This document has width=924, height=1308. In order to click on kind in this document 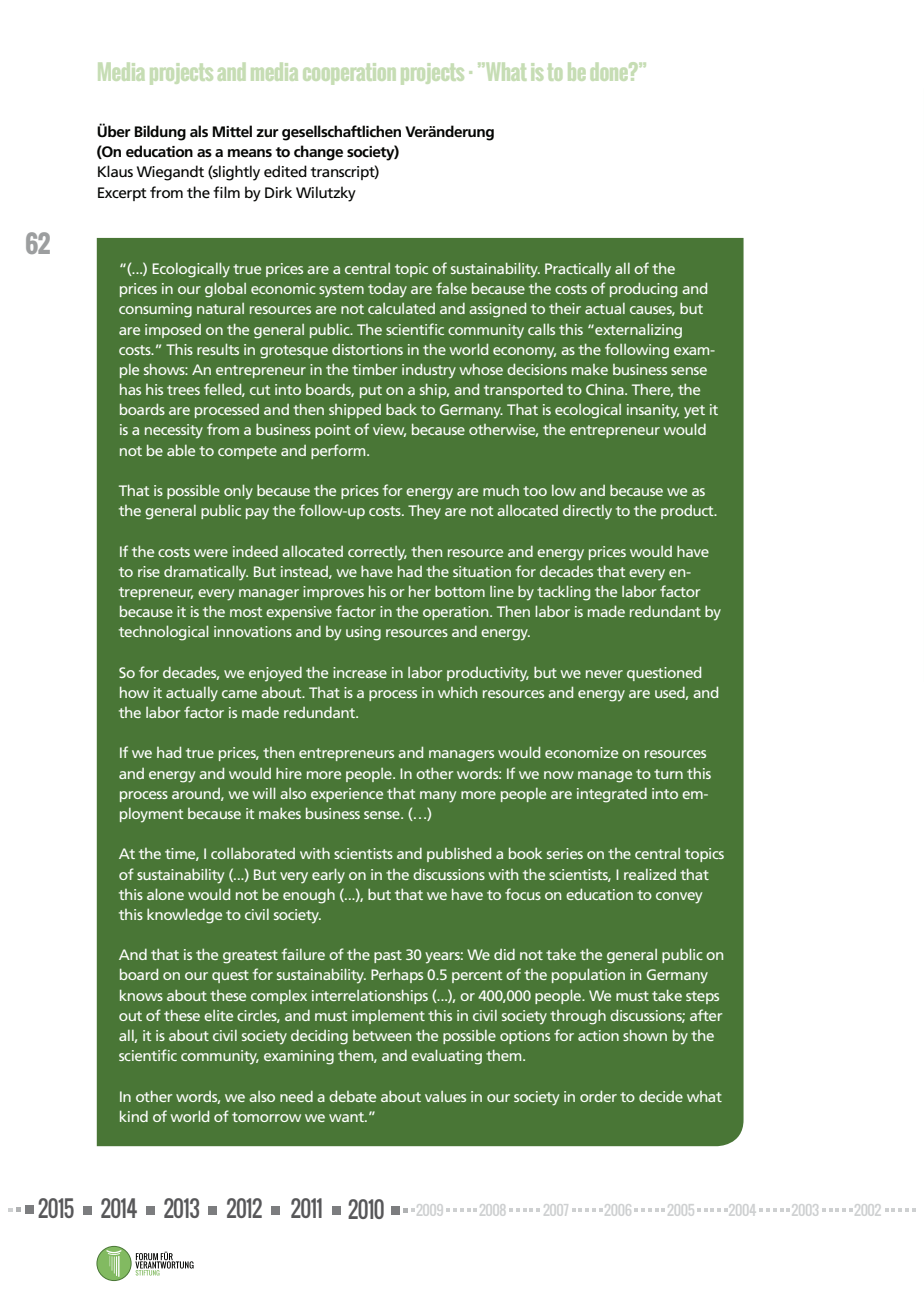, I will do `click(134, 1116)`.
